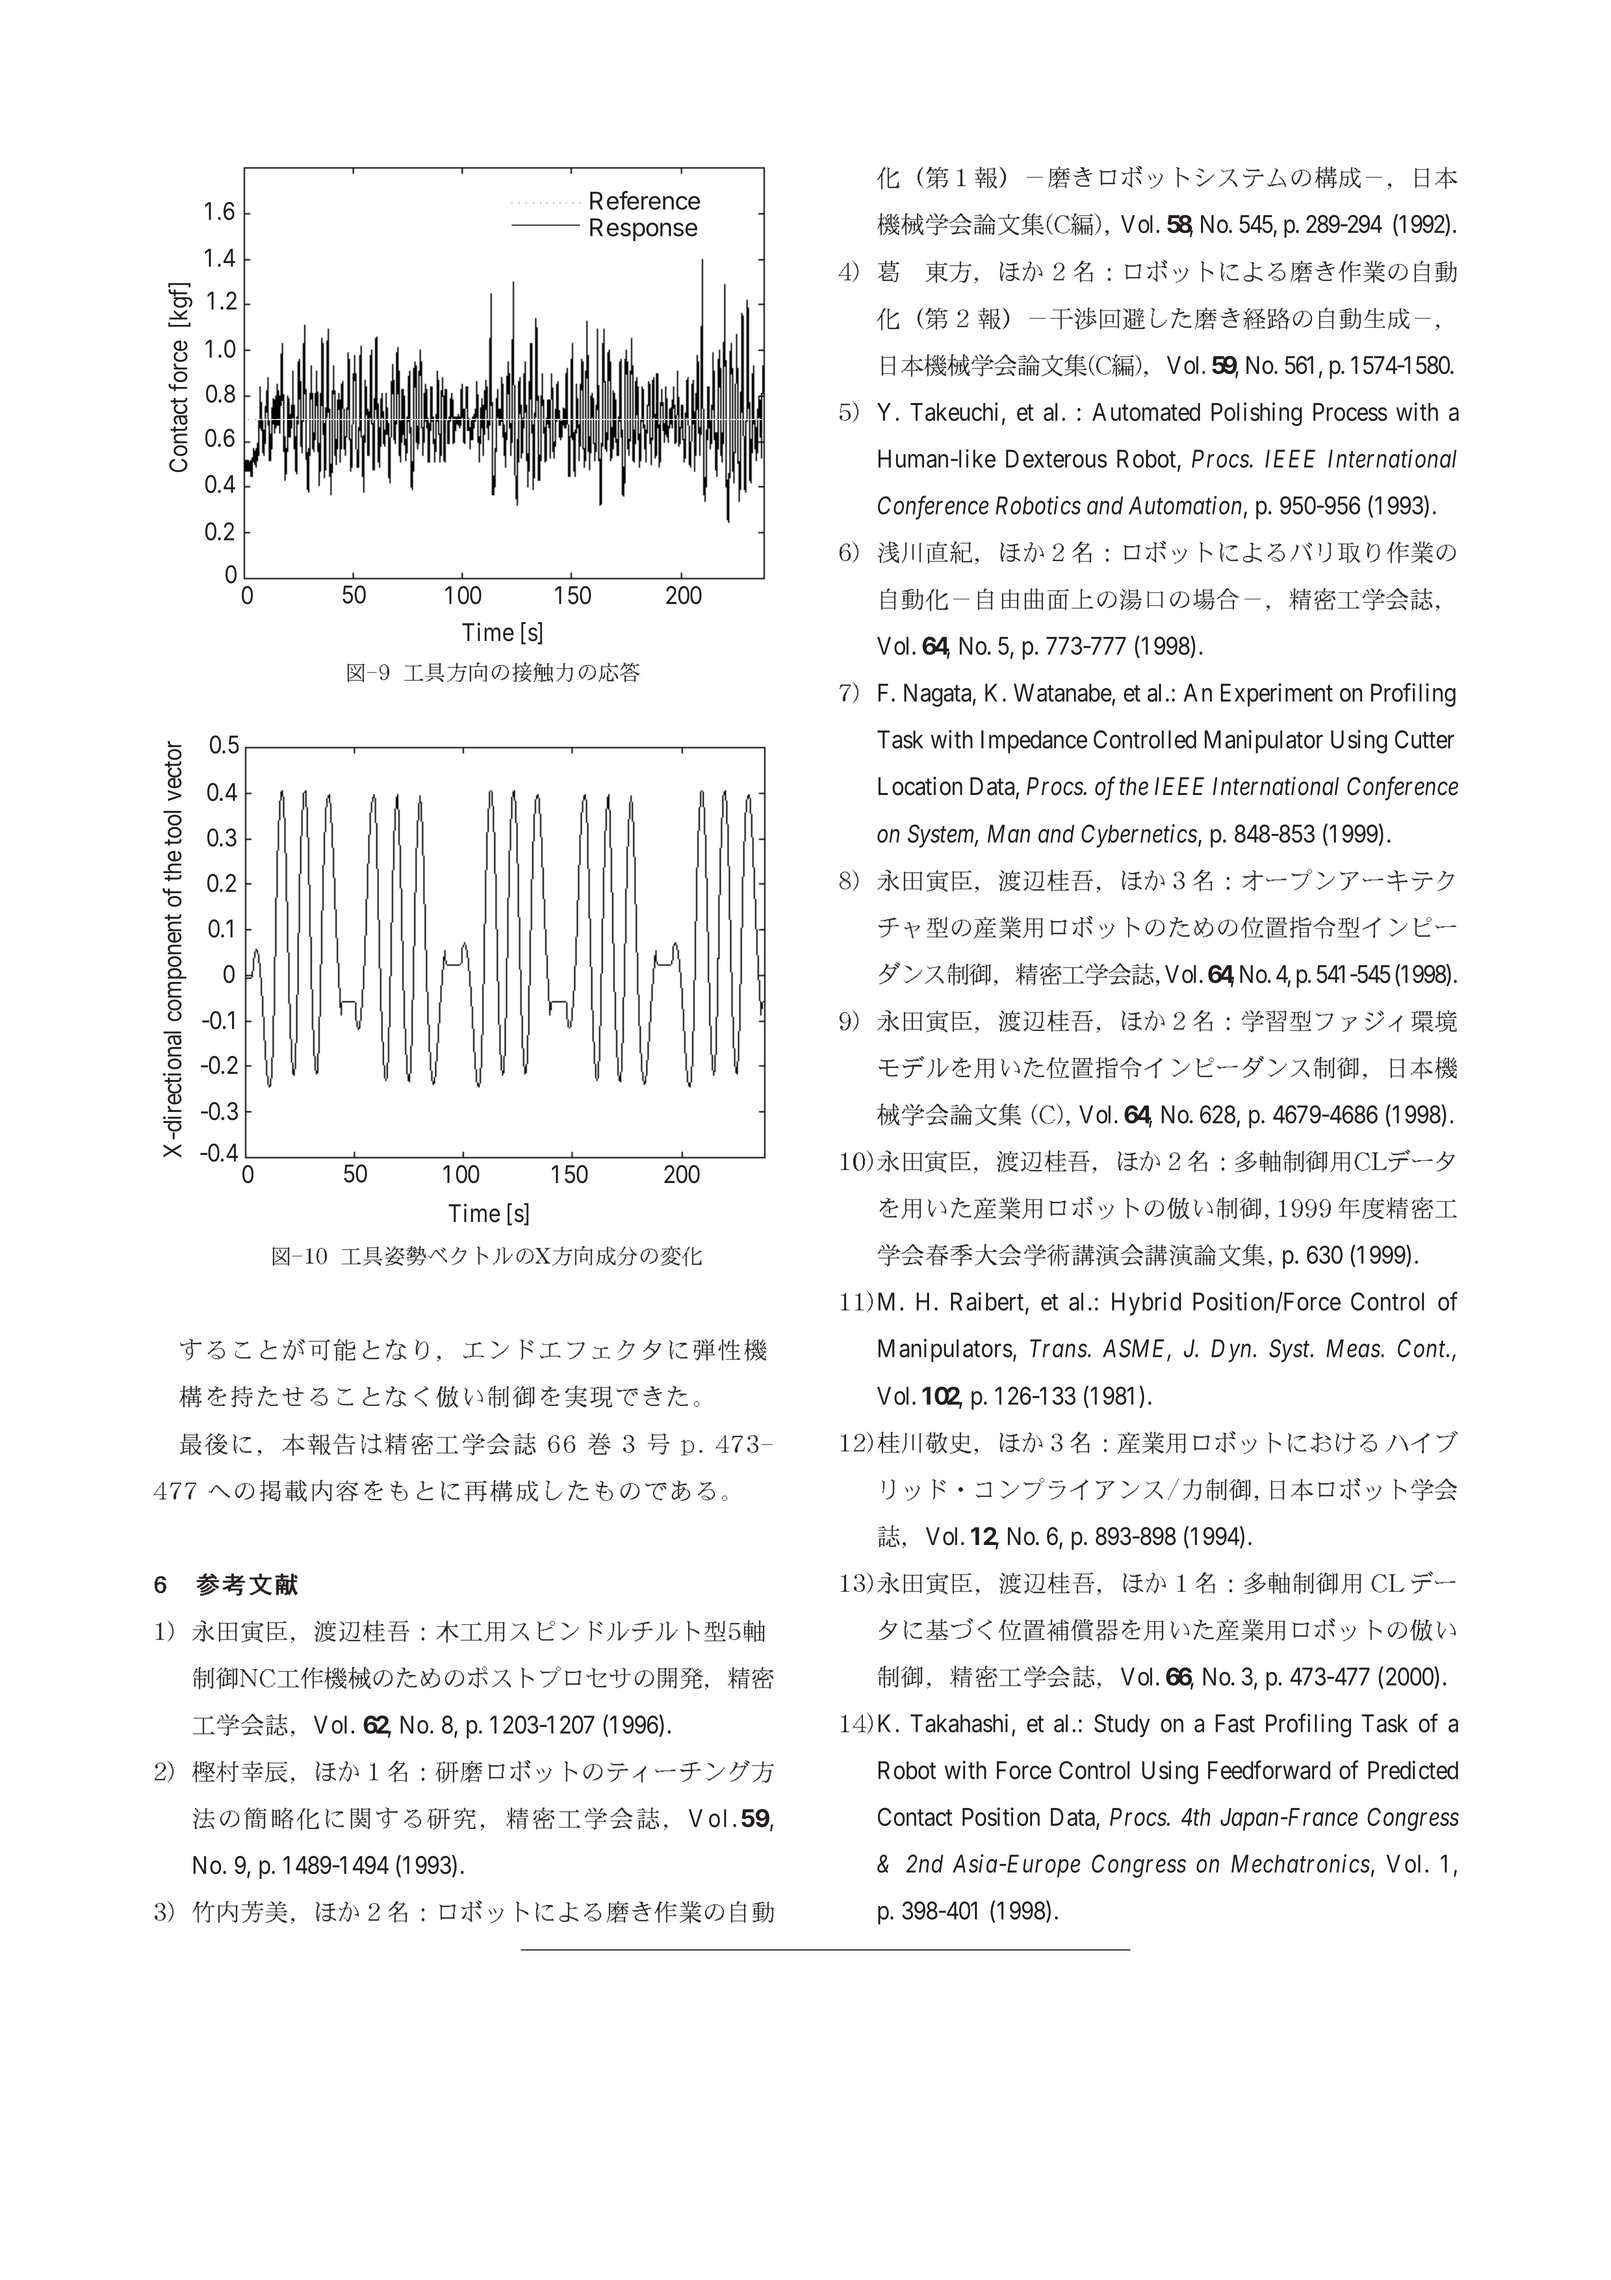 This document has width=1611, height=2280. I want to click on Study, so click(1122, 1725).
